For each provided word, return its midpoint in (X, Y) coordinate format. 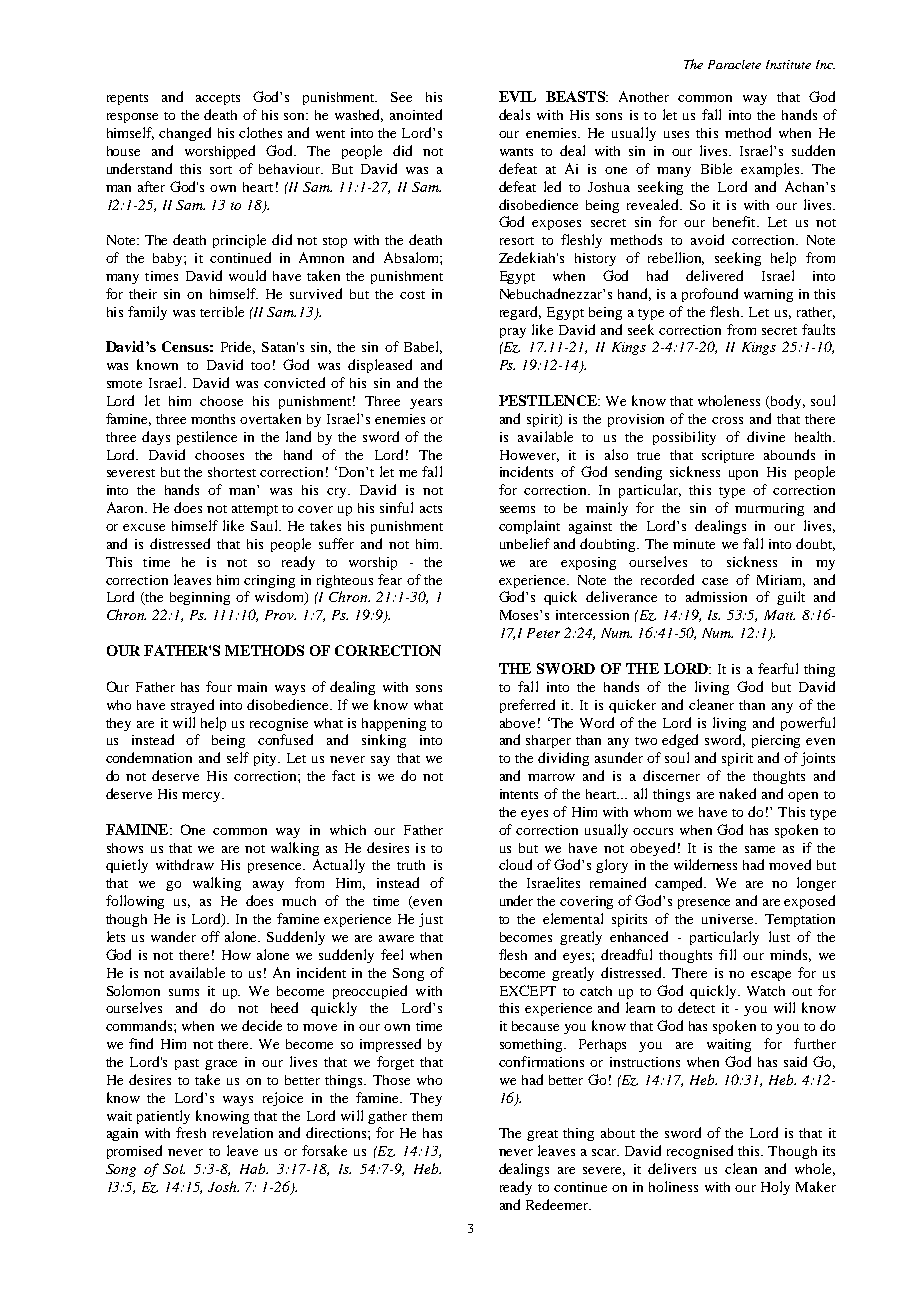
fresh (191, 1132)
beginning (200, 598)
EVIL (517, 96)
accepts (218, 99)
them (427, 1116)
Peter (543, 633)
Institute (788, 64)
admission (716, 596)
